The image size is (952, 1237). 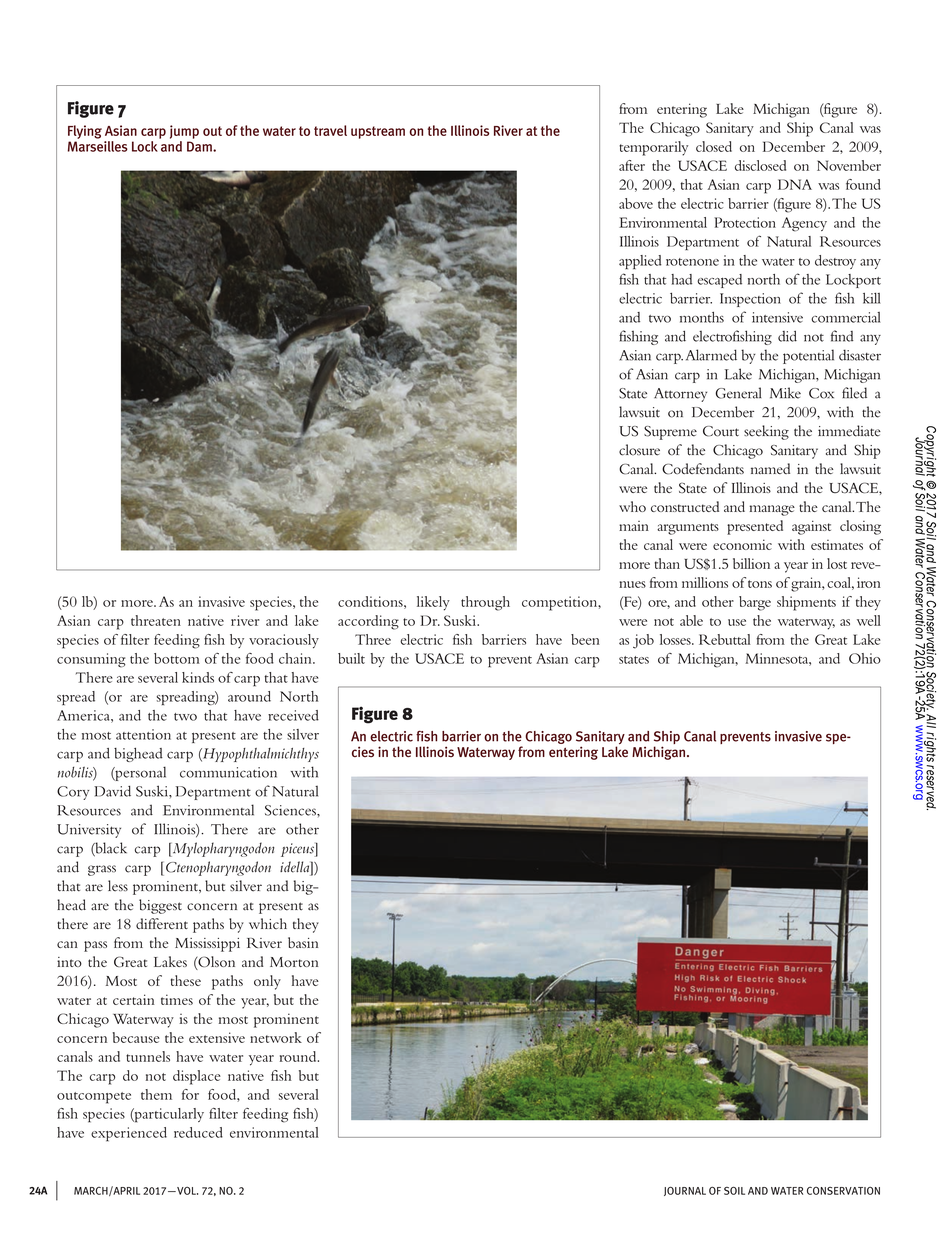 I want to click on David, so click(x=112, y=791).
